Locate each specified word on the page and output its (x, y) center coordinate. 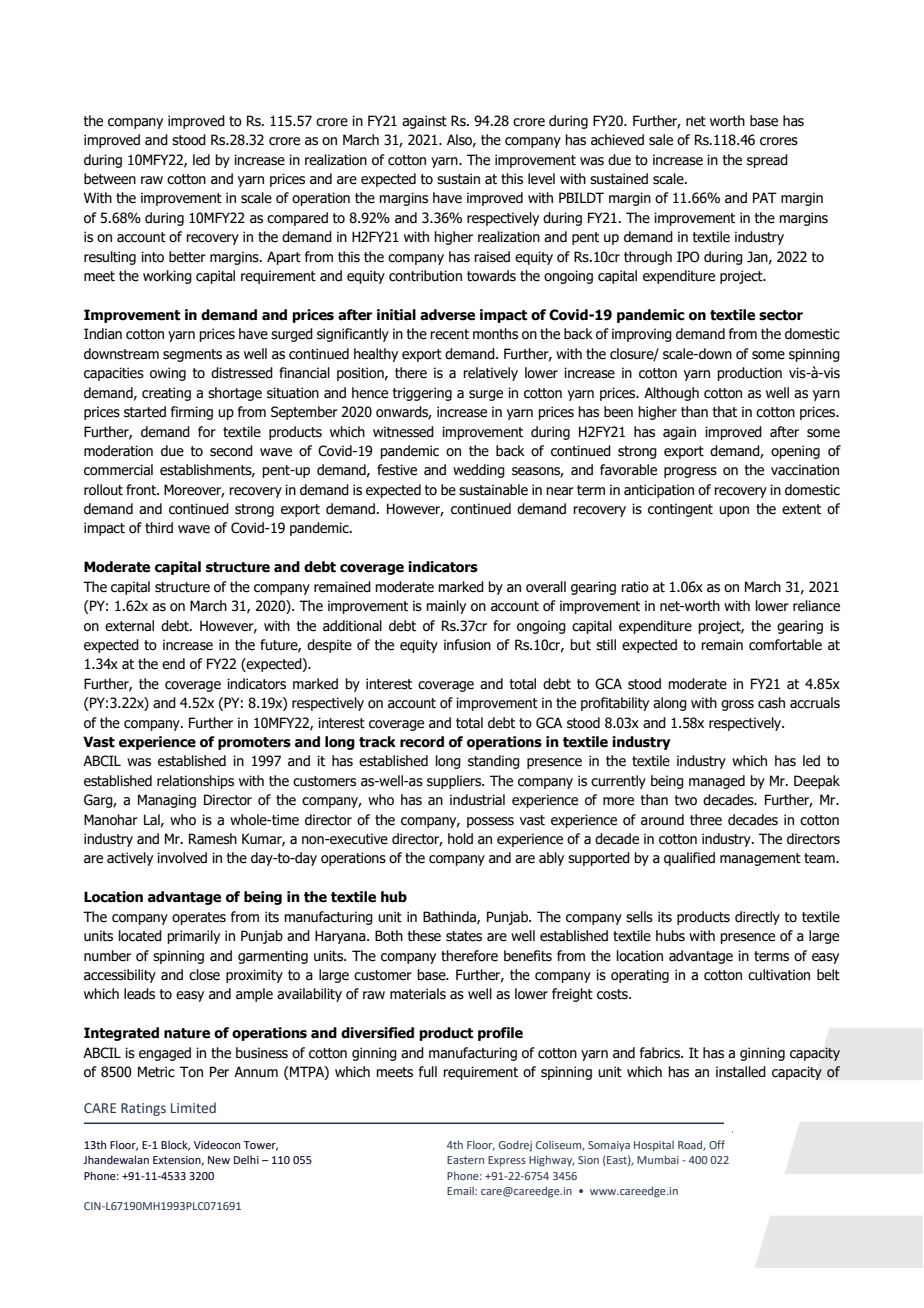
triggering (422, 394)
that (725, 412)
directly (757, 918)
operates (199, 918)
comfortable (785, 645)
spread (767, 161)
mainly (446, 607)
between (110, 179)
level (541, 179)
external (129, 626)
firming (192, 413)
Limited (193, 1107)
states (464, 936)
